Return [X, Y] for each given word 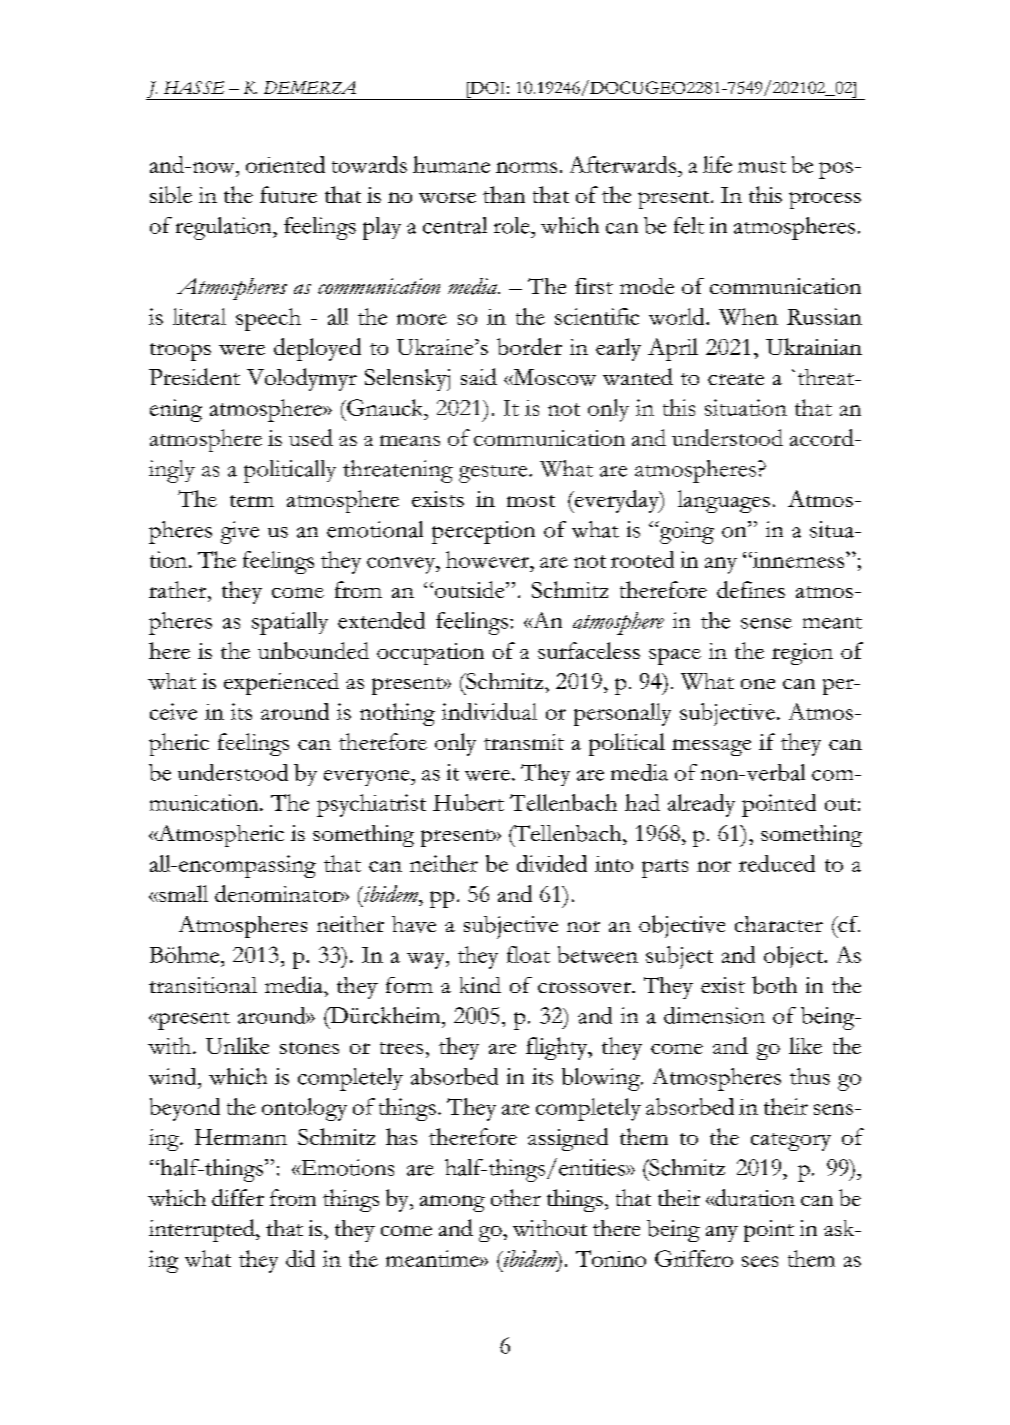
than [504, 194]
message [711, 747]
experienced [281, 684]
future [288, 194]
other [516, 1197]
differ [238, 1197]
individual [489, 711]
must [762, 167]
